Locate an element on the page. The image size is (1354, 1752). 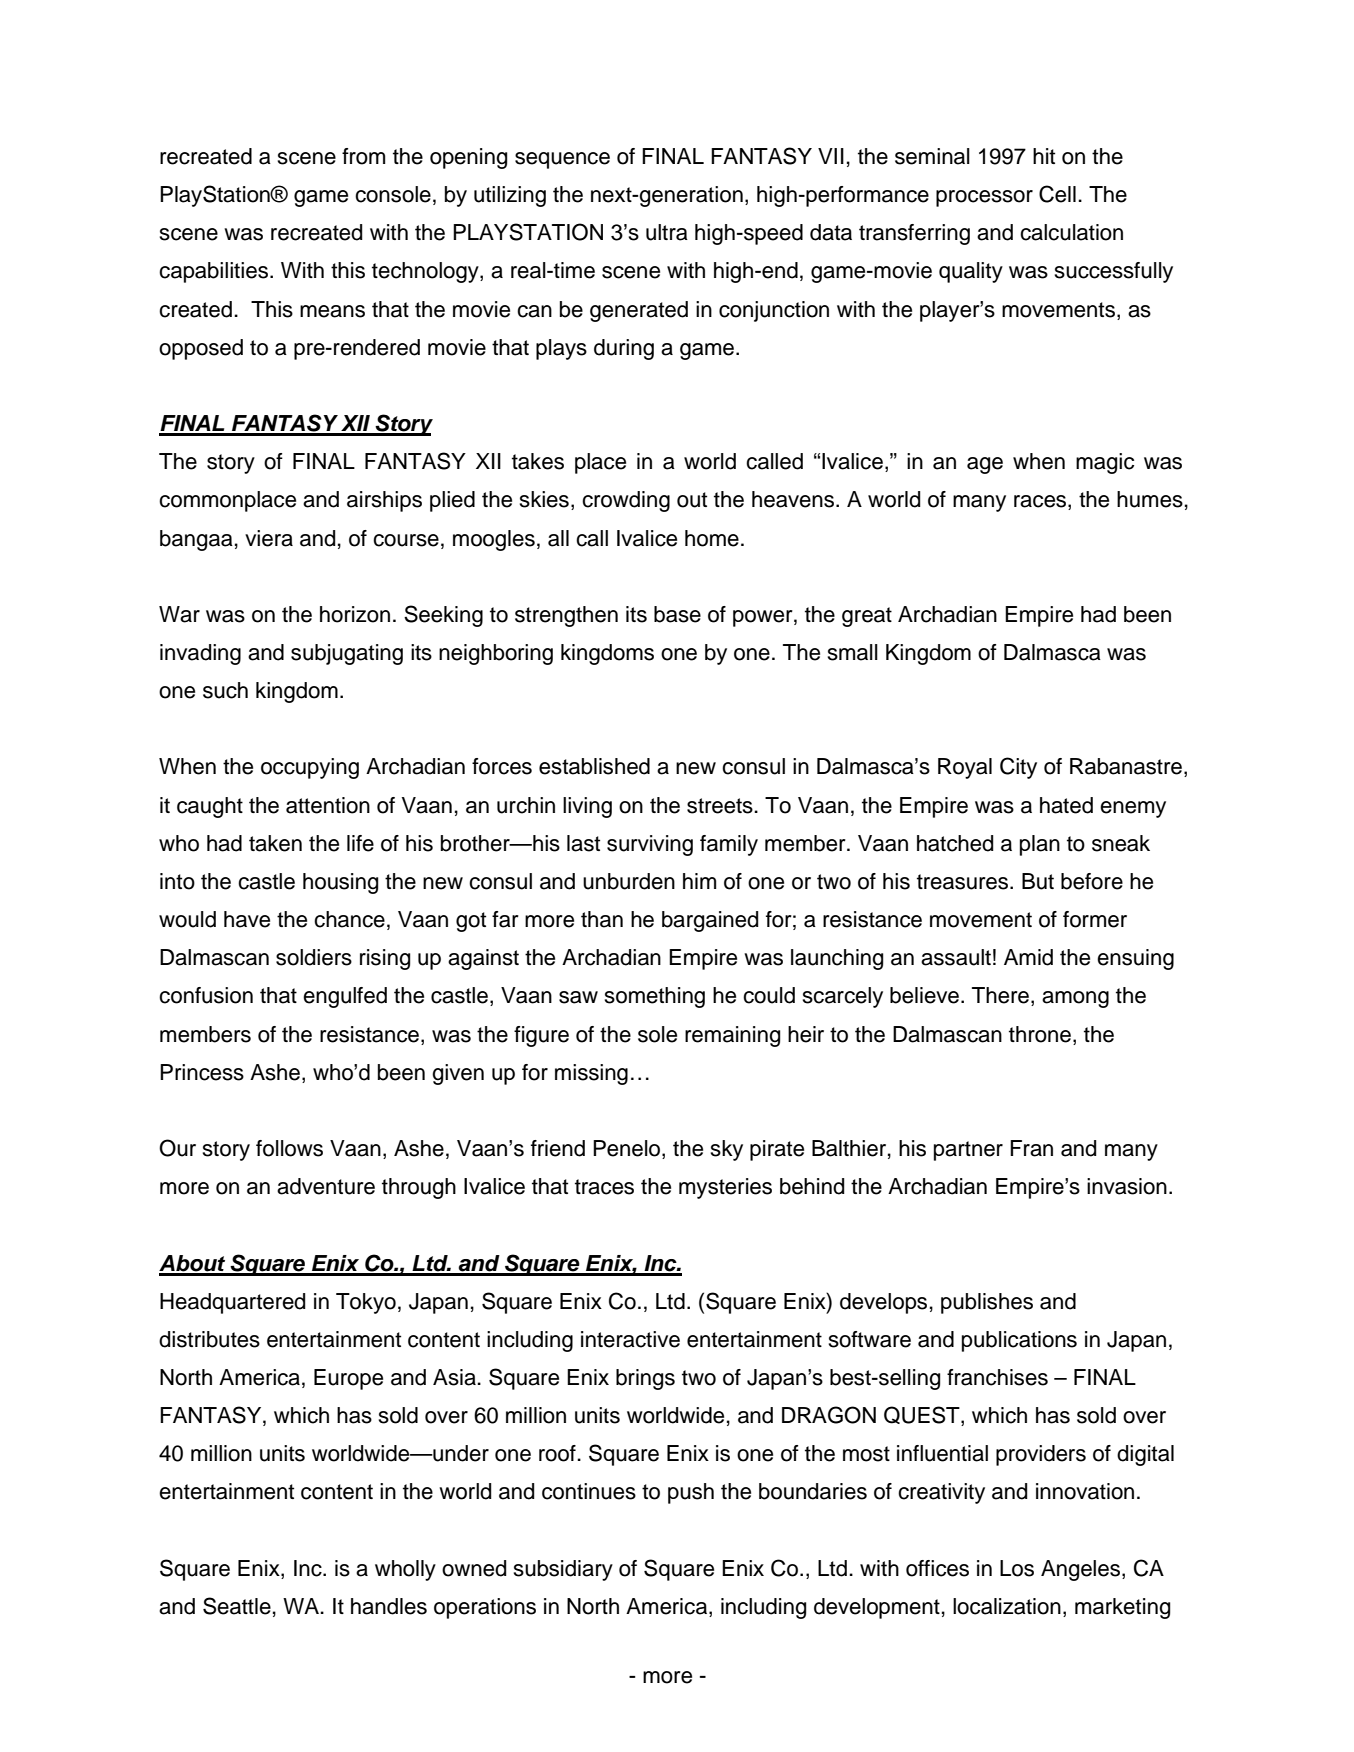
ultra is located at coordinates (667, 232).
